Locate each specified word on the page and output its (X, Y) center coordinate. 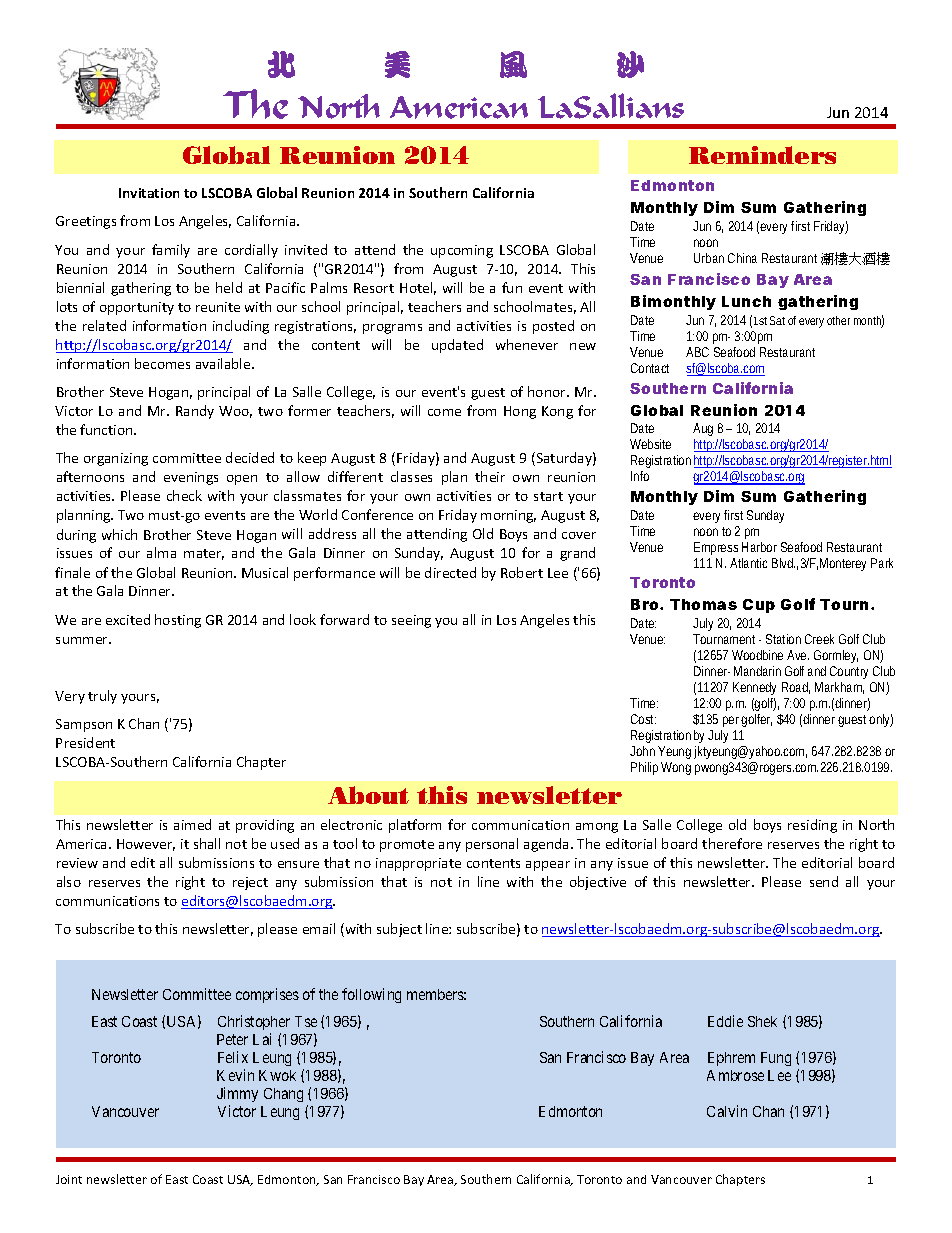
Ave (798, 655)
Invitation (149, 193)
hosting (178, 621)
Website (650, 444)
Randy (195, 412)
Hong (520, 412)
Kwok (277, 1075)
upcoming (462, 251)
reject (250, 883)
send (824, 881)
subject (399, 930)
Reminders (762, 155)
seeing (411, 621)
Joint (69, 1179)
